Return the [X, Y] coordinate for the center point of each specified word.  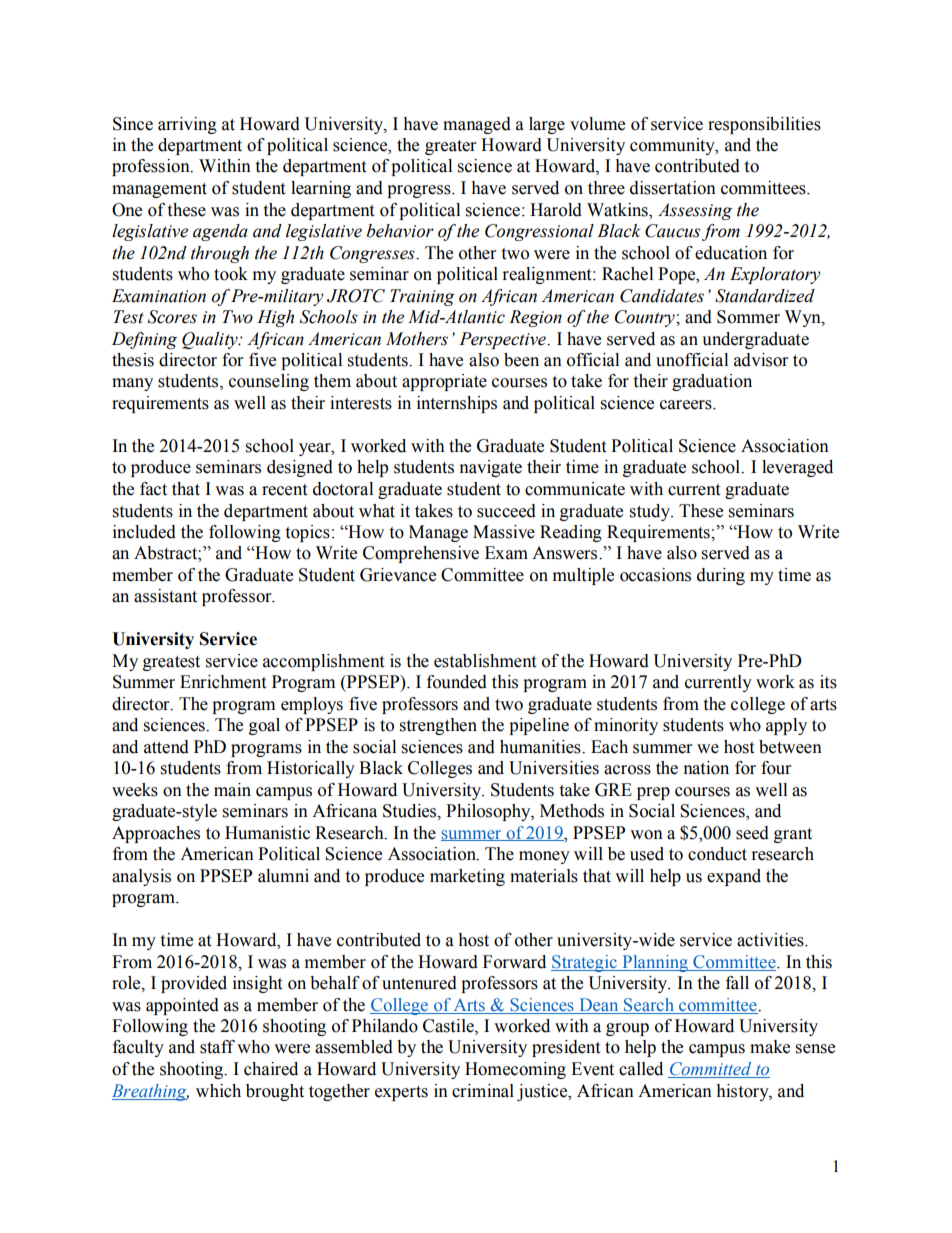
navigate [491, 468]
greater [450, 147]
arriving [187, 125]
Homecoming [515, 1070]
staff [217, 1047]
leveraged [797, 468]
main [232, 790]
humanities [541, 747]
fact [153, 489]
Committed [711, 1070]
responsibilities [764, 125]
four [776, 768]
